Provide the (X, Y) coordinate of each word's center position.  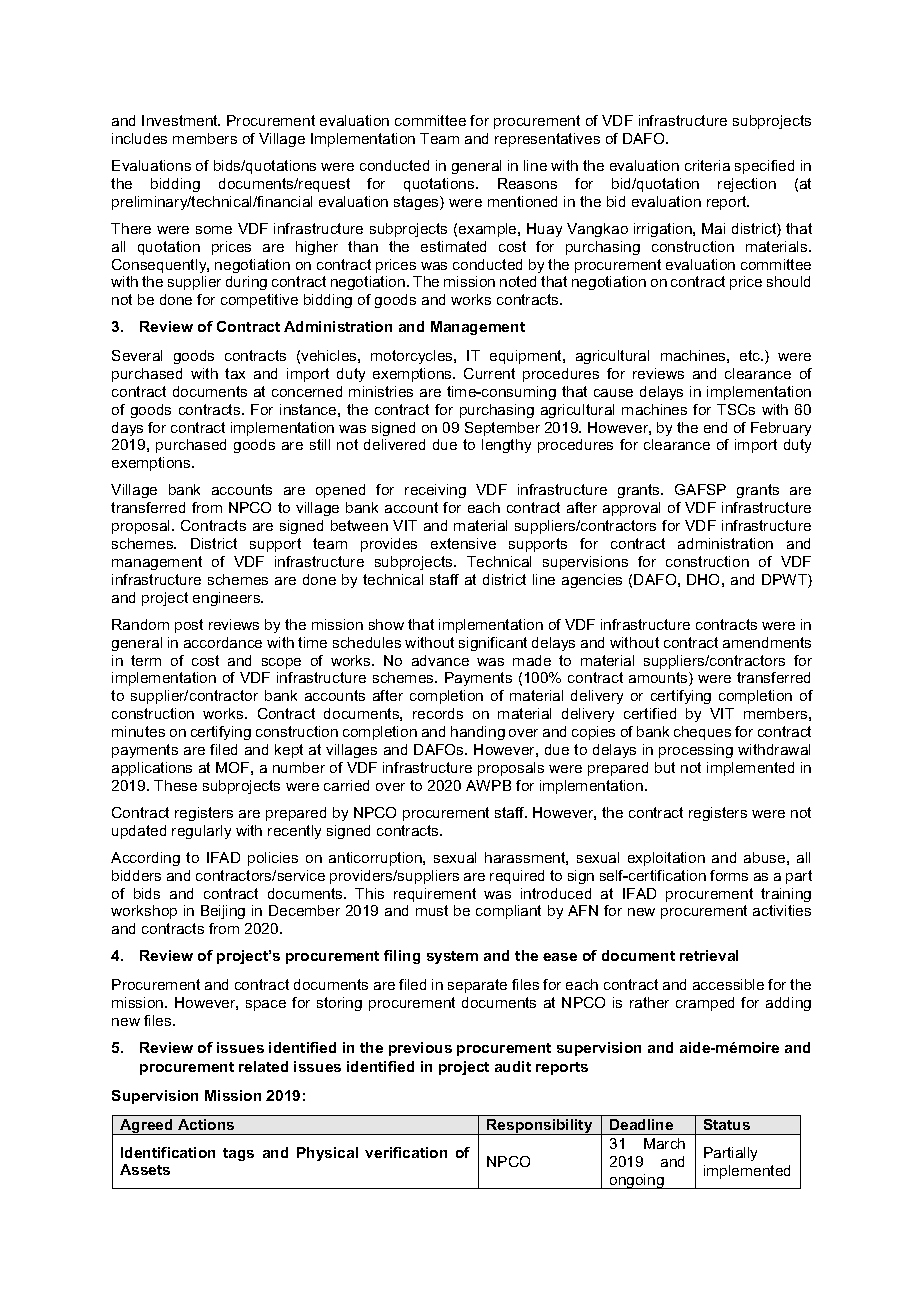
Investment (181, 120)
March (664, 1143)
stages (417, 203)
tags (238, 1154)
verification (406, 1152)
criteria (707, 165)
